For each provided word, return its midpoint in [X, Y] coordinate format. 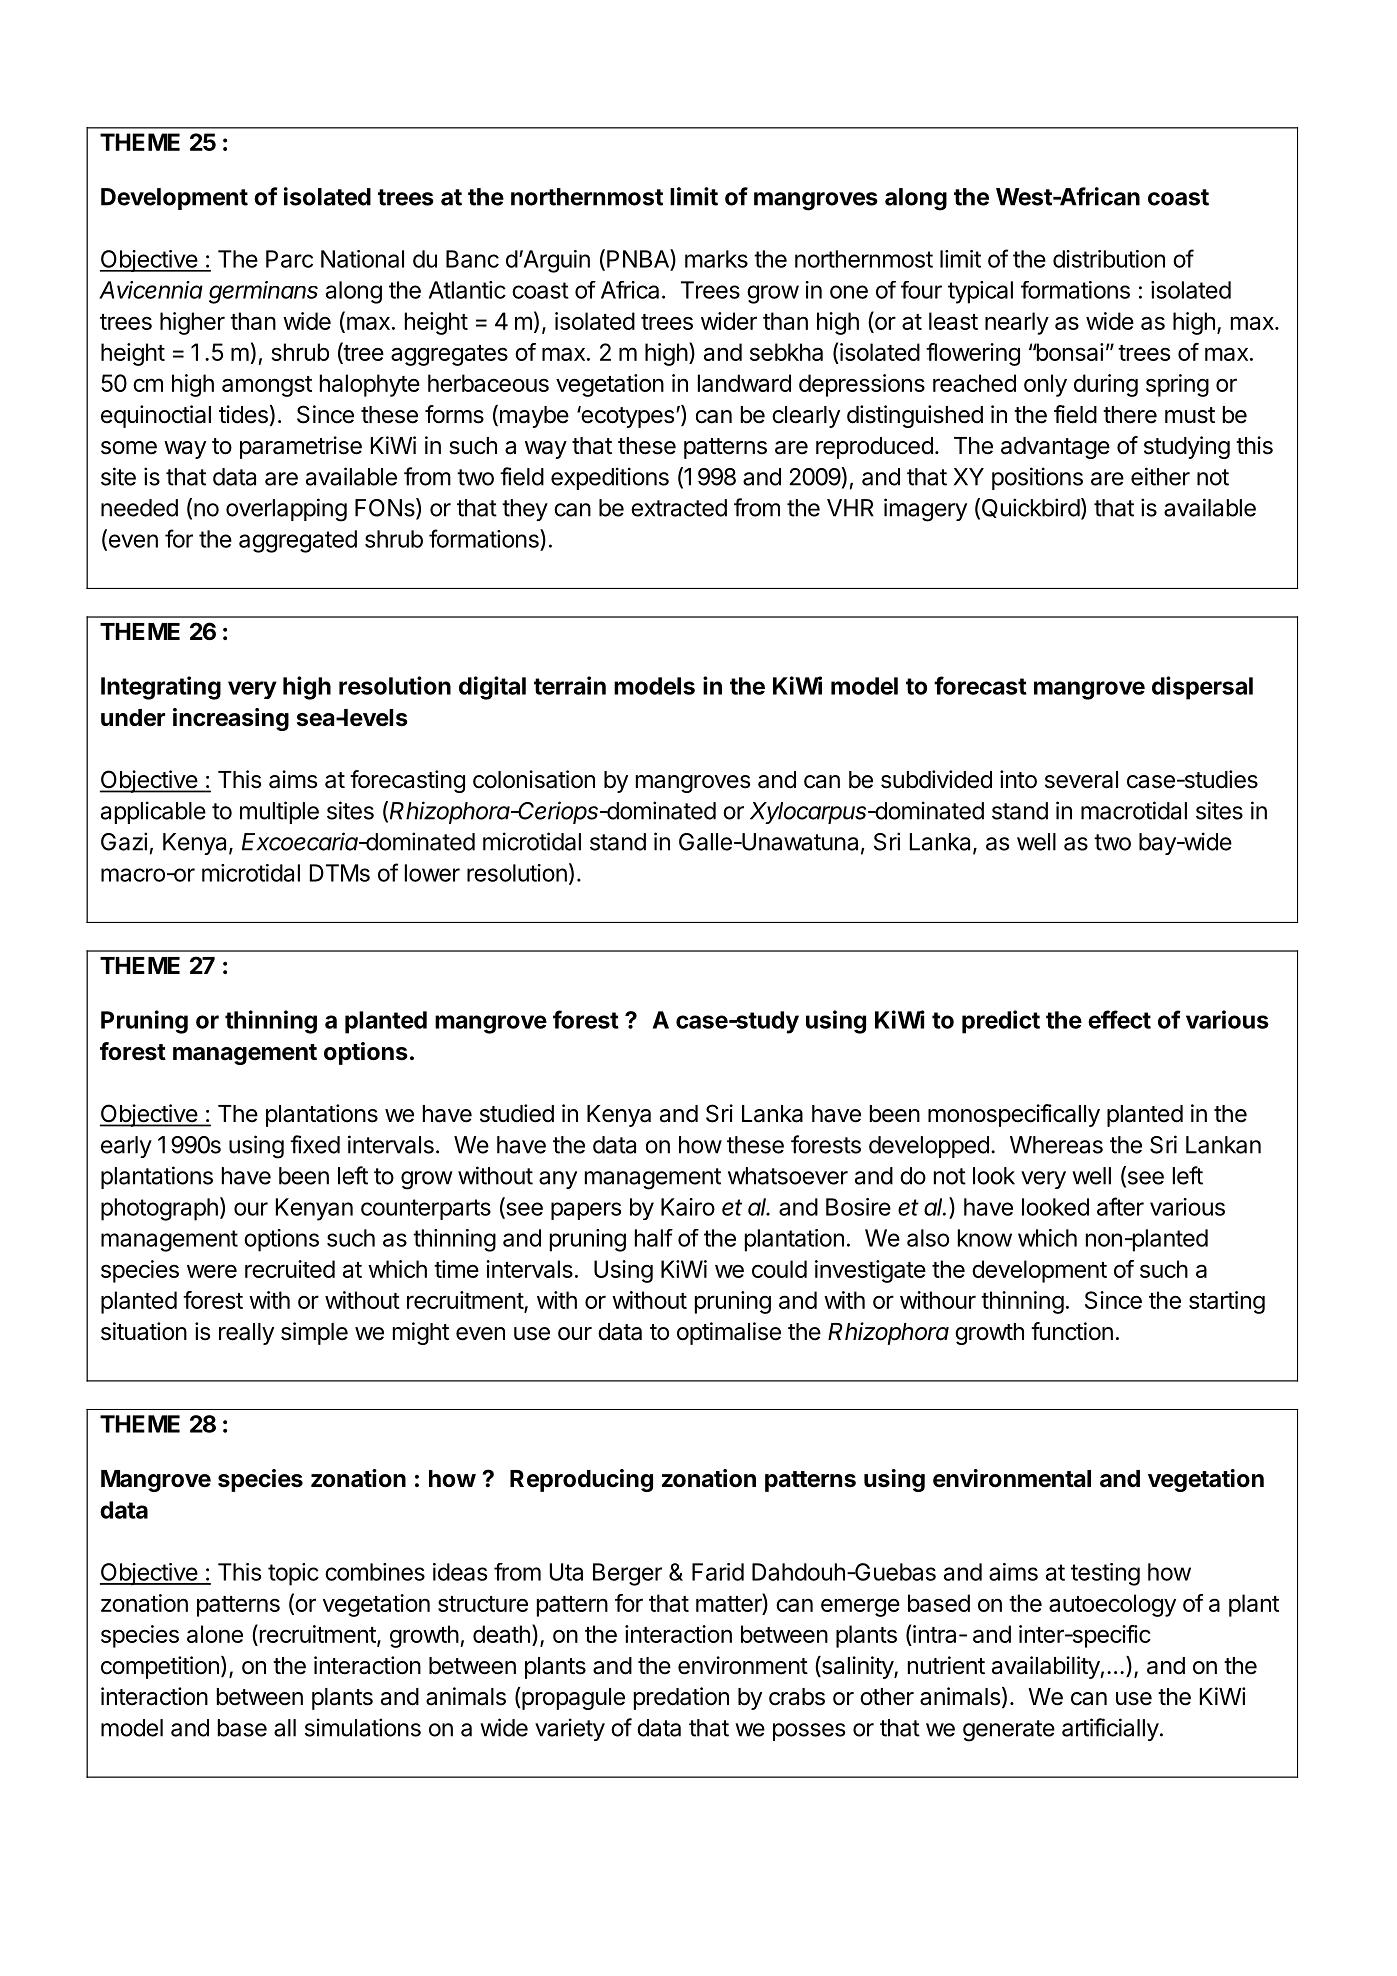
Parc [289, 259]
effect [1119, 1019]
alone [215, 1634]
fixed [315, 1144]
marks [716, 259]
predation [681, 1698]
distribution [1109, 259]
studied [517, 1113]
